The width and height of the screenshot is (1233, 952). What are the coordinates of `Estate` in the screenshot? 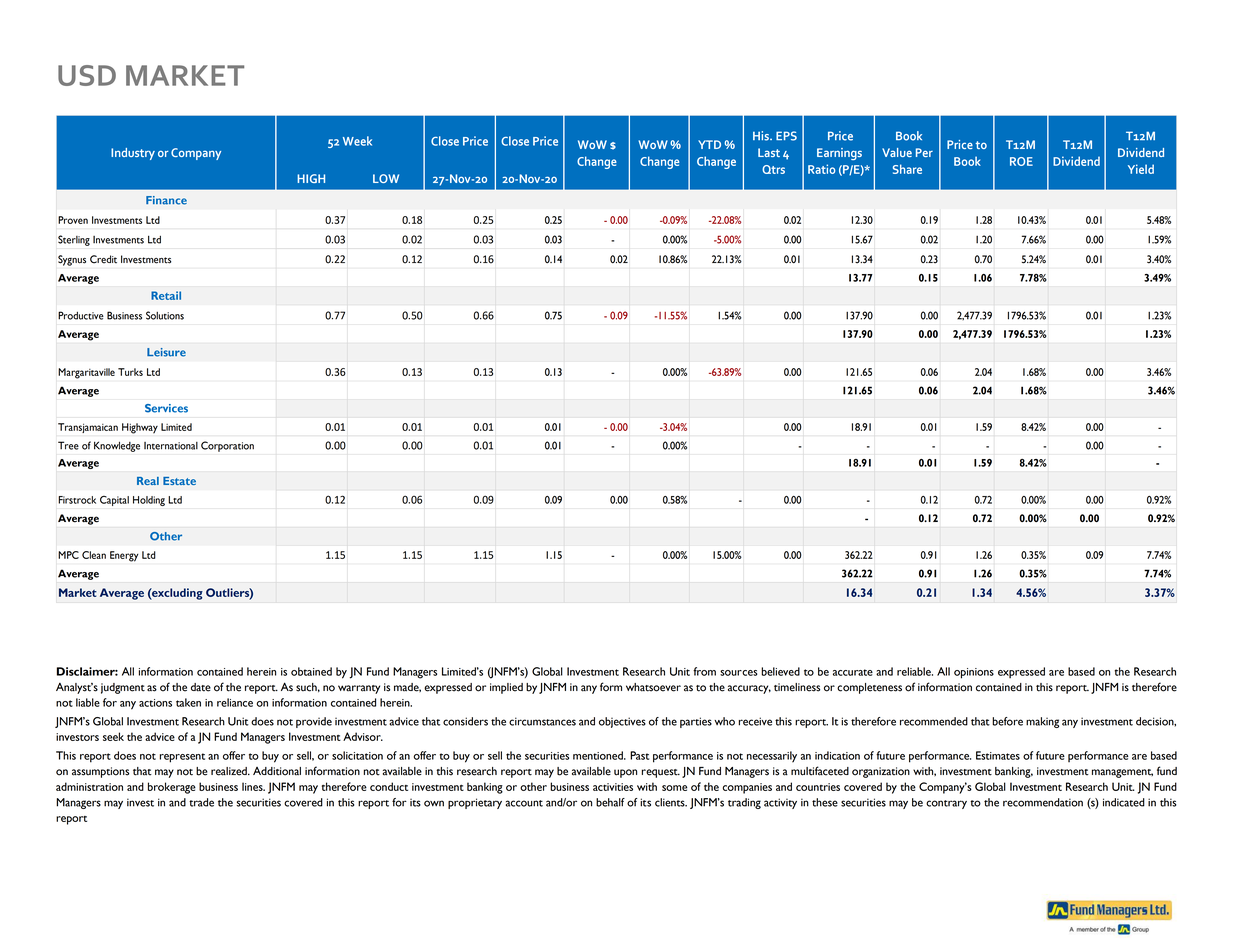 It's located at (179, 481).
